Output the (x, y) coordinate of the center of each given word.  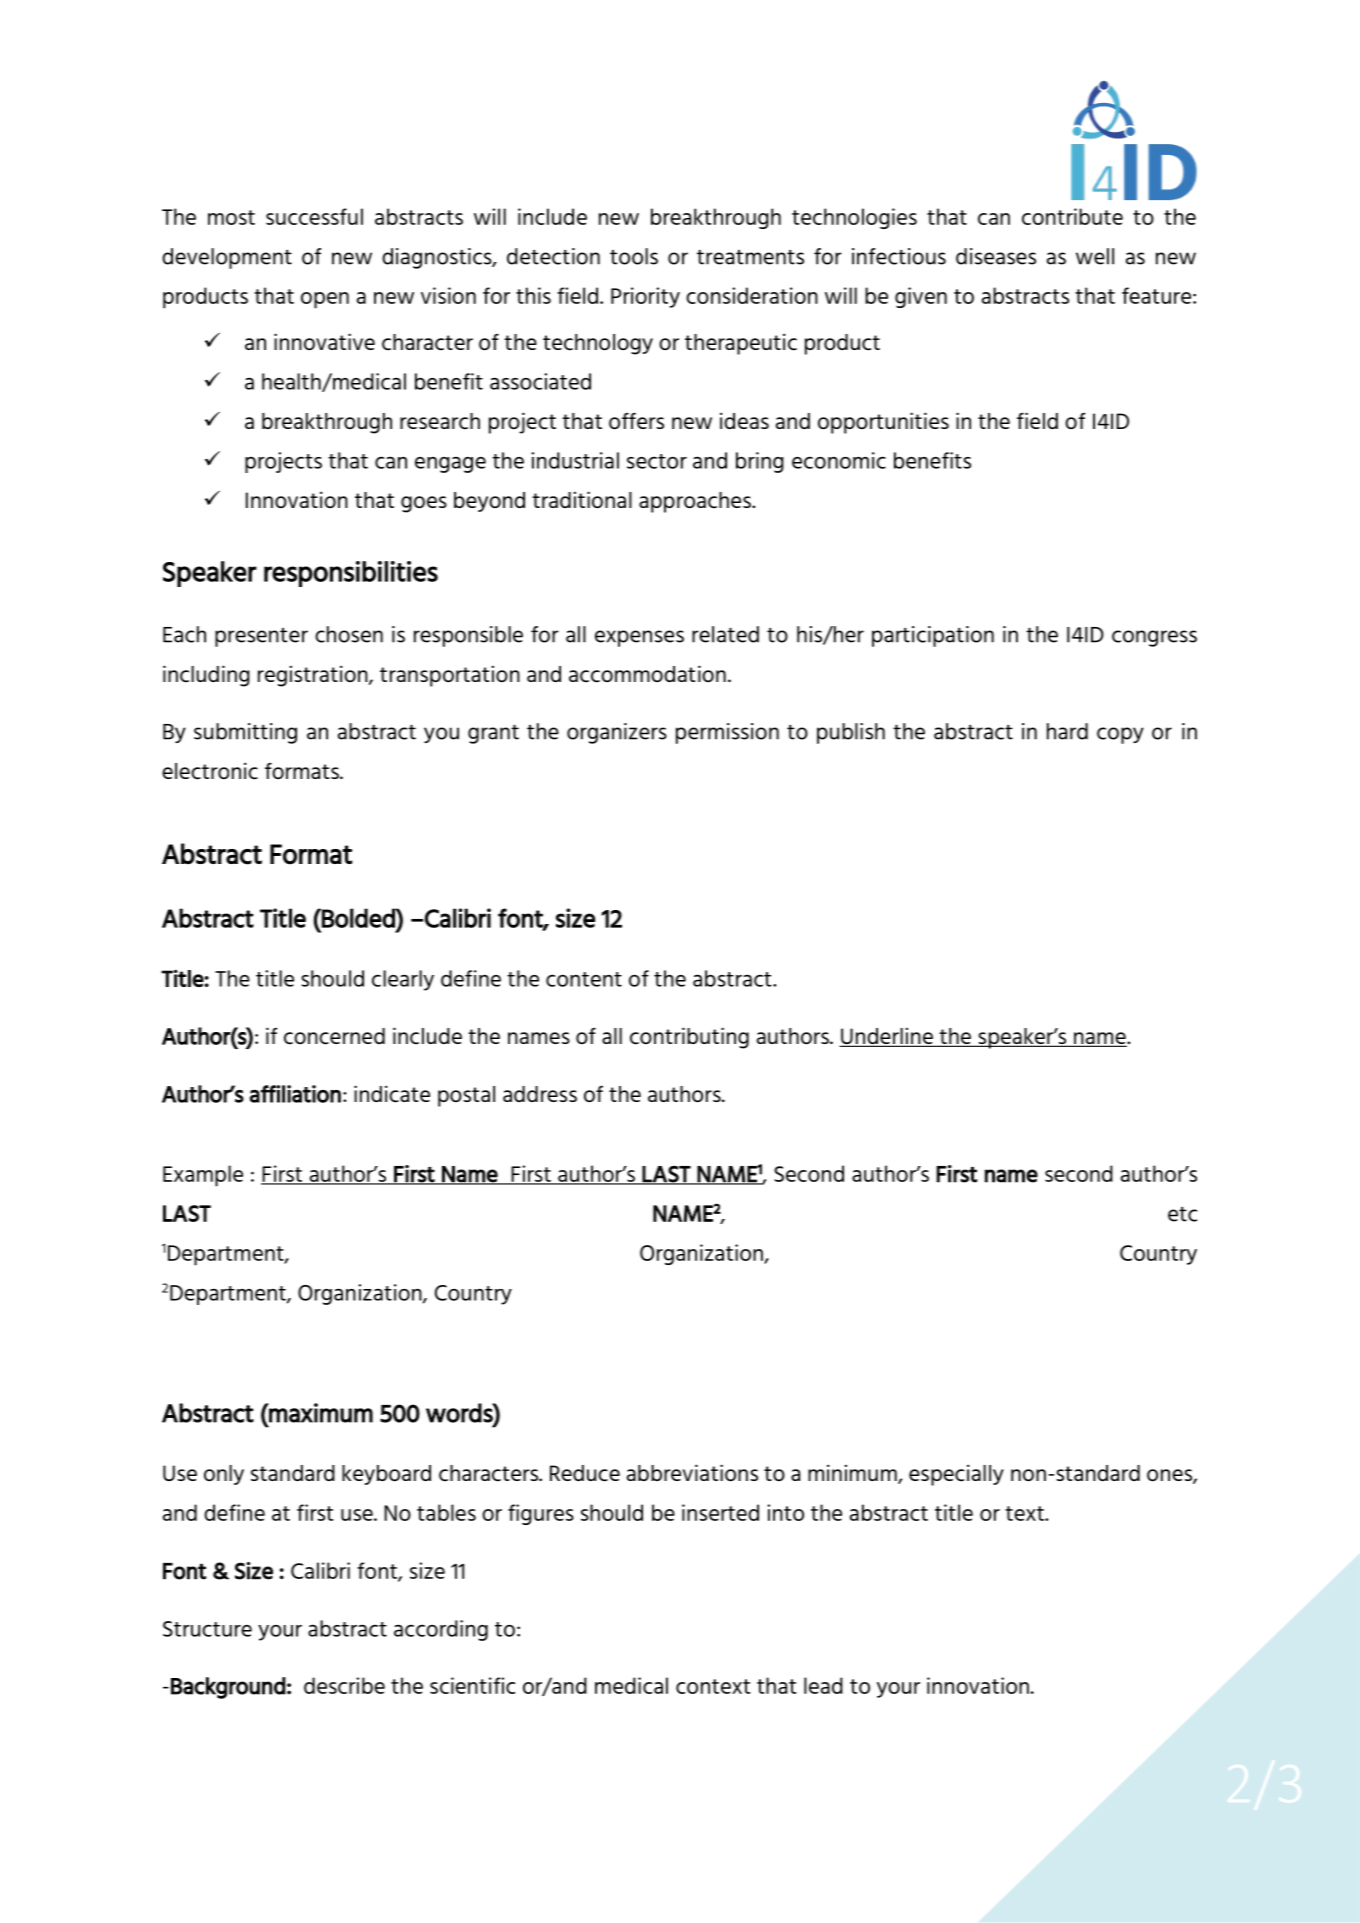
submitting (245, 733)
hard (1067, 731)
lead (823, 1685)
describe (344, 1685)
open (325, 300)
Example (203, 1176)
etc (1182, 1214)
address (540, 1094)
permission (727, 733)
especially (956, 1475)
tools (634, 256)
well (1095, 256)
